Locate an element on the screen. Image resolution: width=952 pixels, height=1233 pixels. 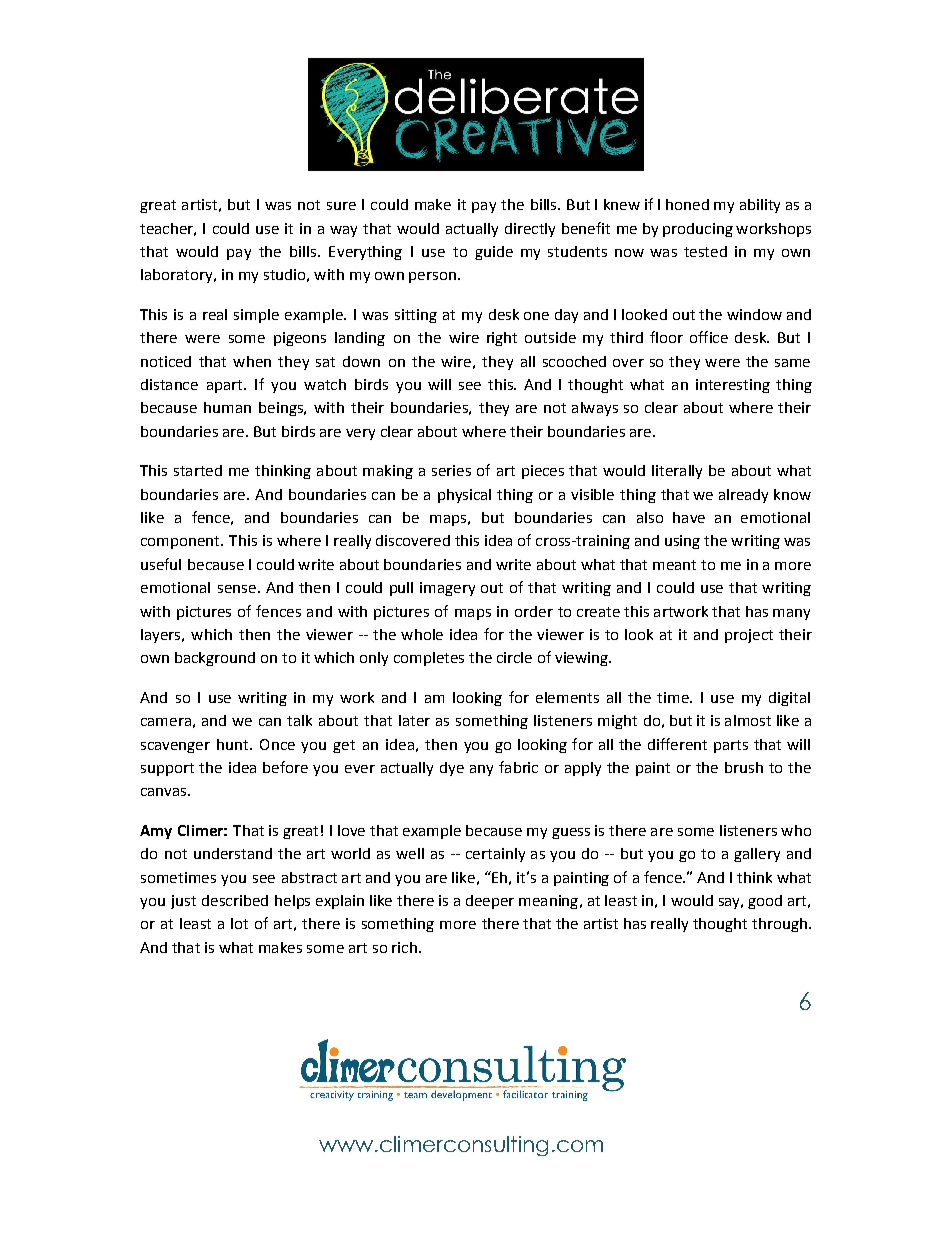
guide is located at coordinates (494, 253).
